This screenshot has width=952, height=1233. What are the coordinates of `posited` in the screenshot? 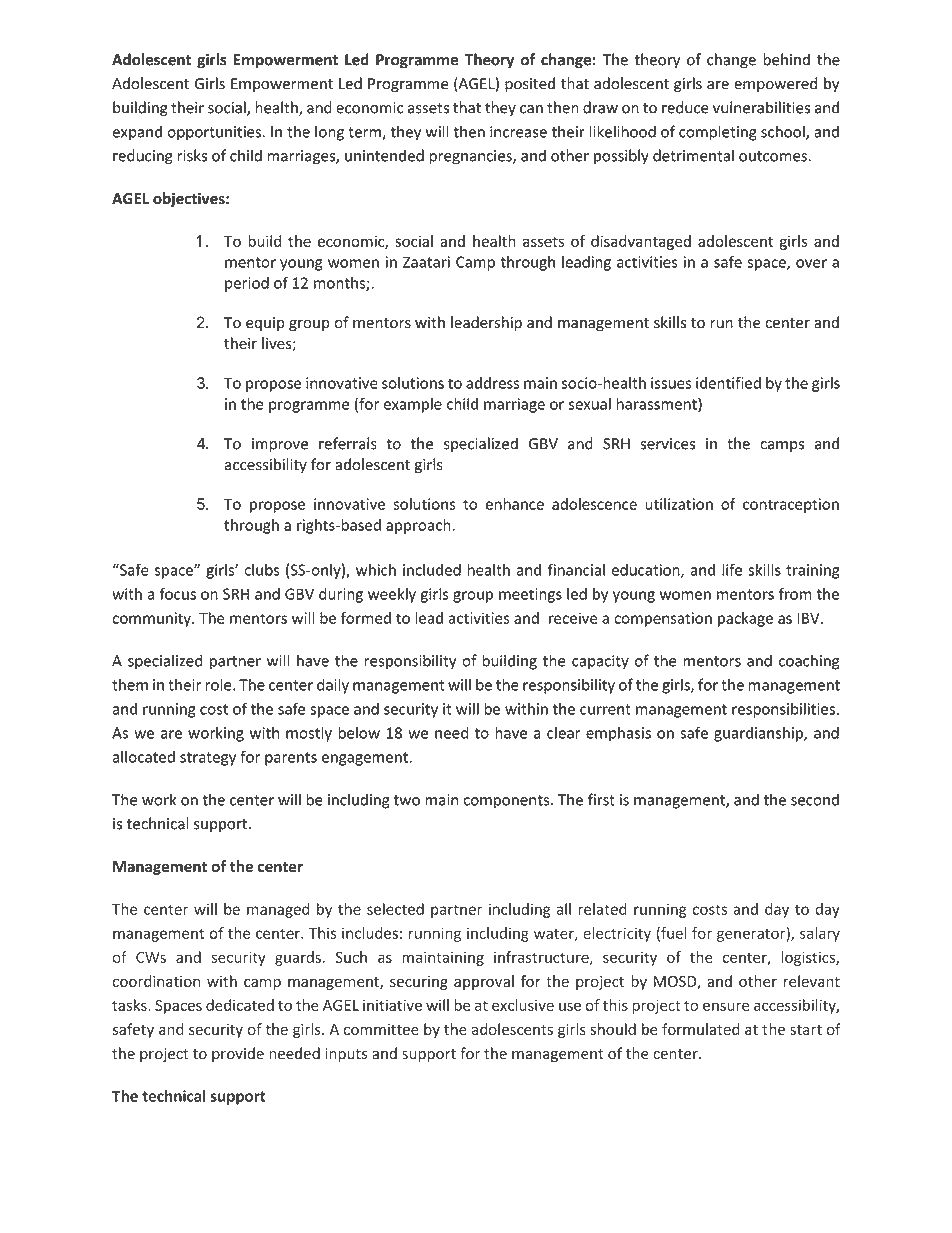 It's located at (530, 84).
